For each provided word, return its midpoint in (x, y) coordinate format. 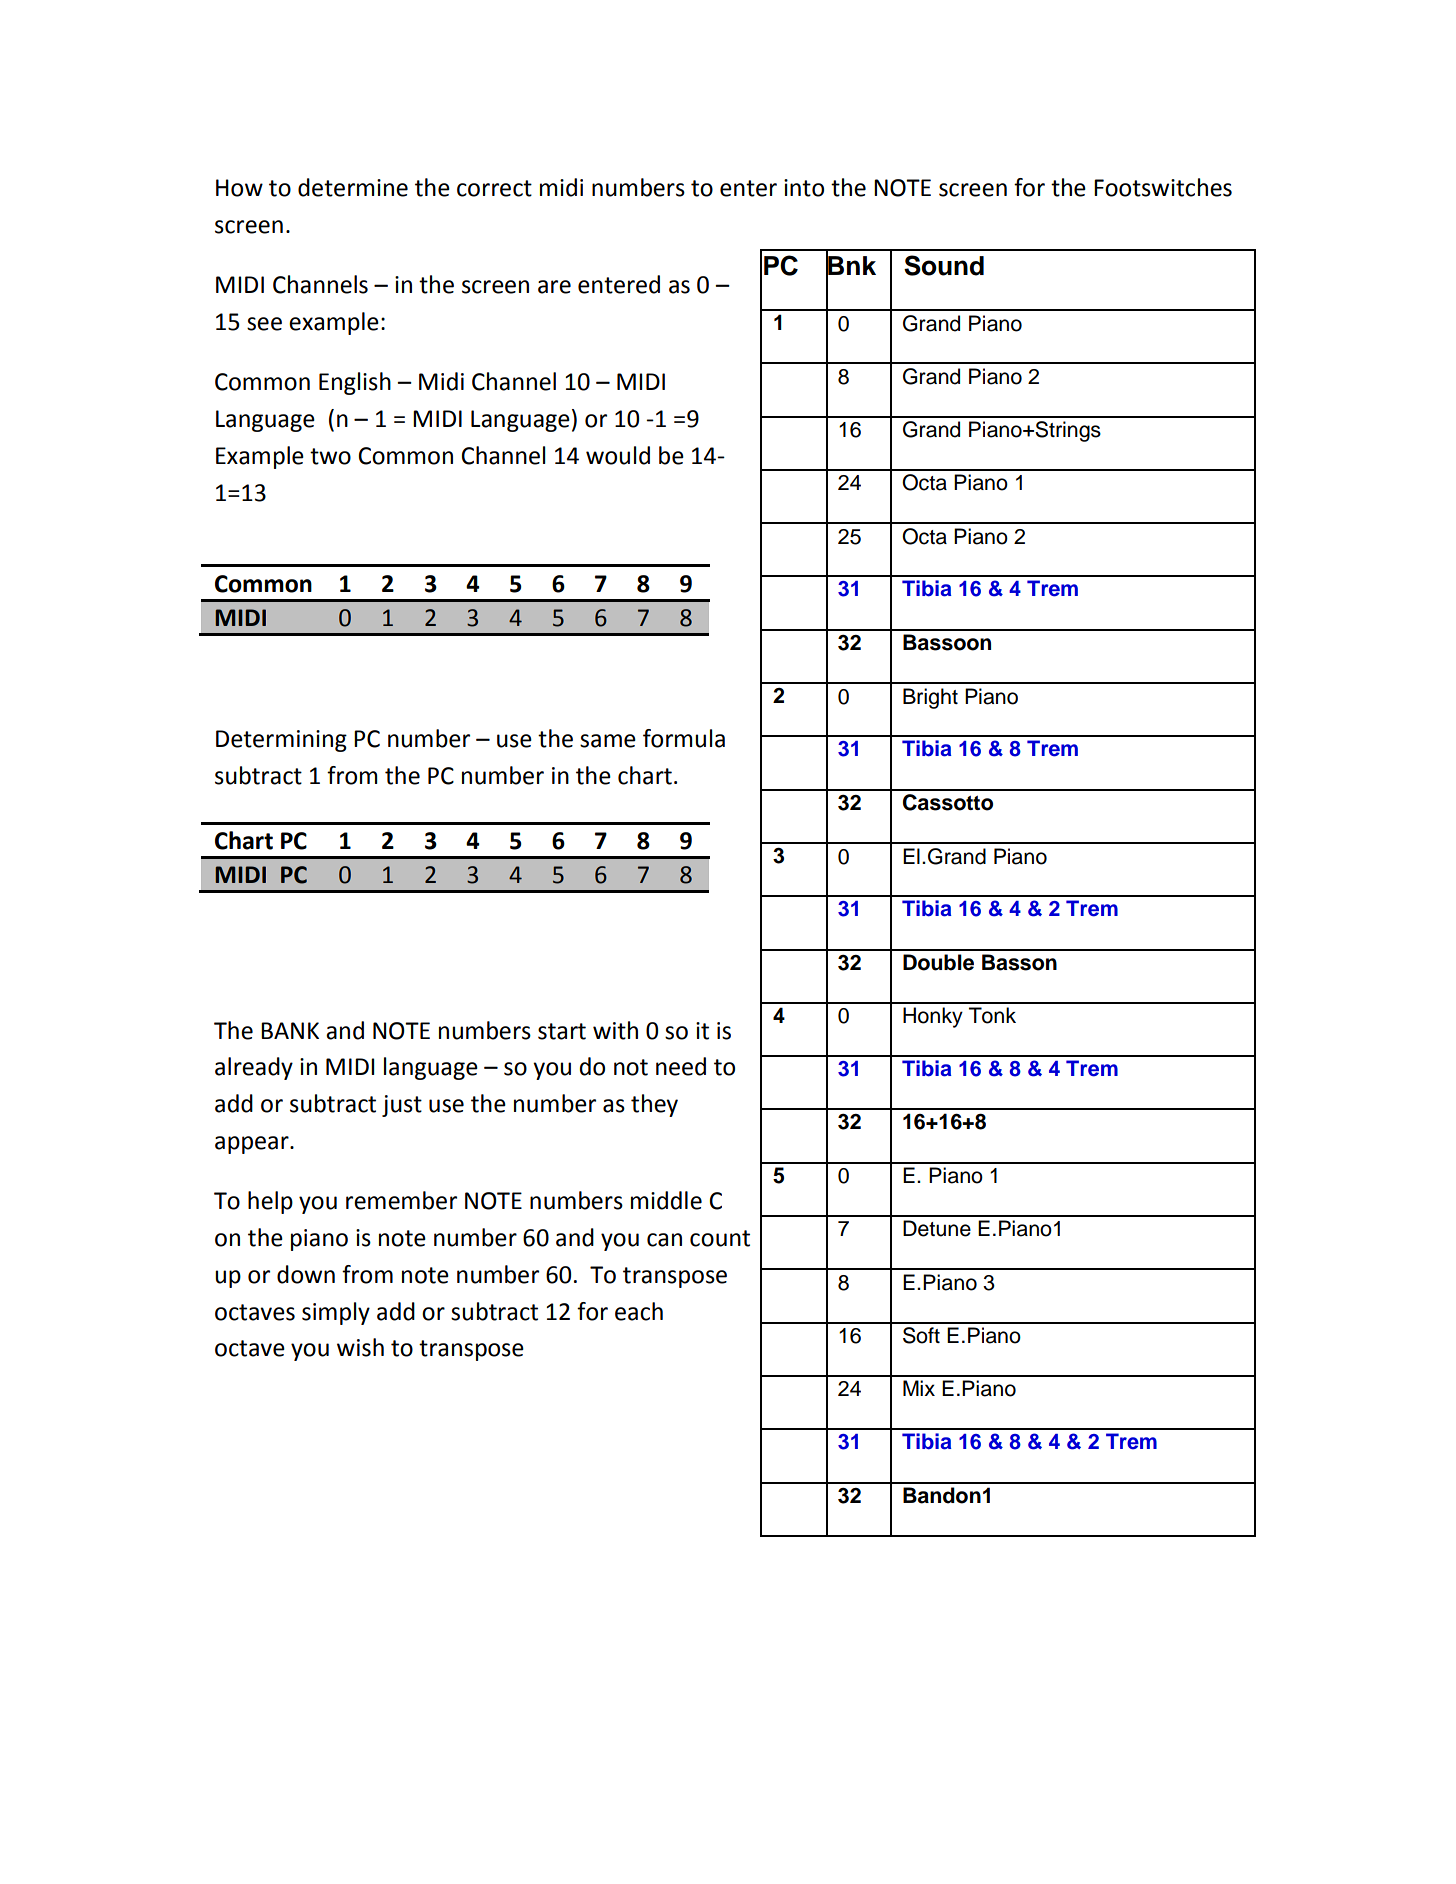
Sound (944, 265)
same (608, 741)
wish (360, 1347)
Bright (930, 698)
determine (353, 187)
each (639, 1311)
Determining (281, 741)
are (554, 287)
